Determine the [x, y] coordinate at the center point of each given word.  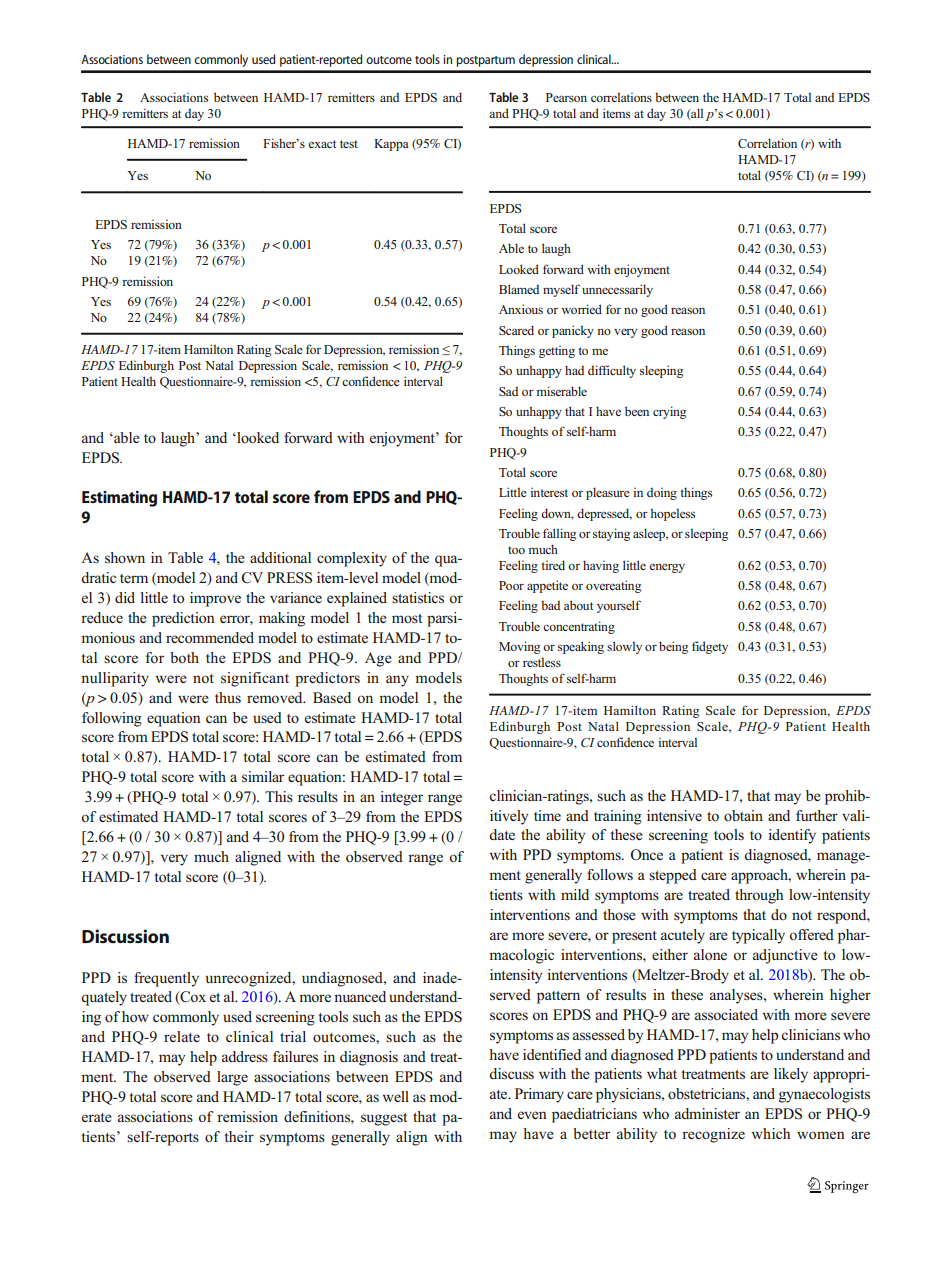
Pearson [566, 97]
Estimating [119, 499]
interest [549, 492]
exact [322, 144]
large [232, 1078]
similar [263, 777]
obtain [743, 815]
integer [401, 798]
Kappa [391, 145]
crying [669, 412]
